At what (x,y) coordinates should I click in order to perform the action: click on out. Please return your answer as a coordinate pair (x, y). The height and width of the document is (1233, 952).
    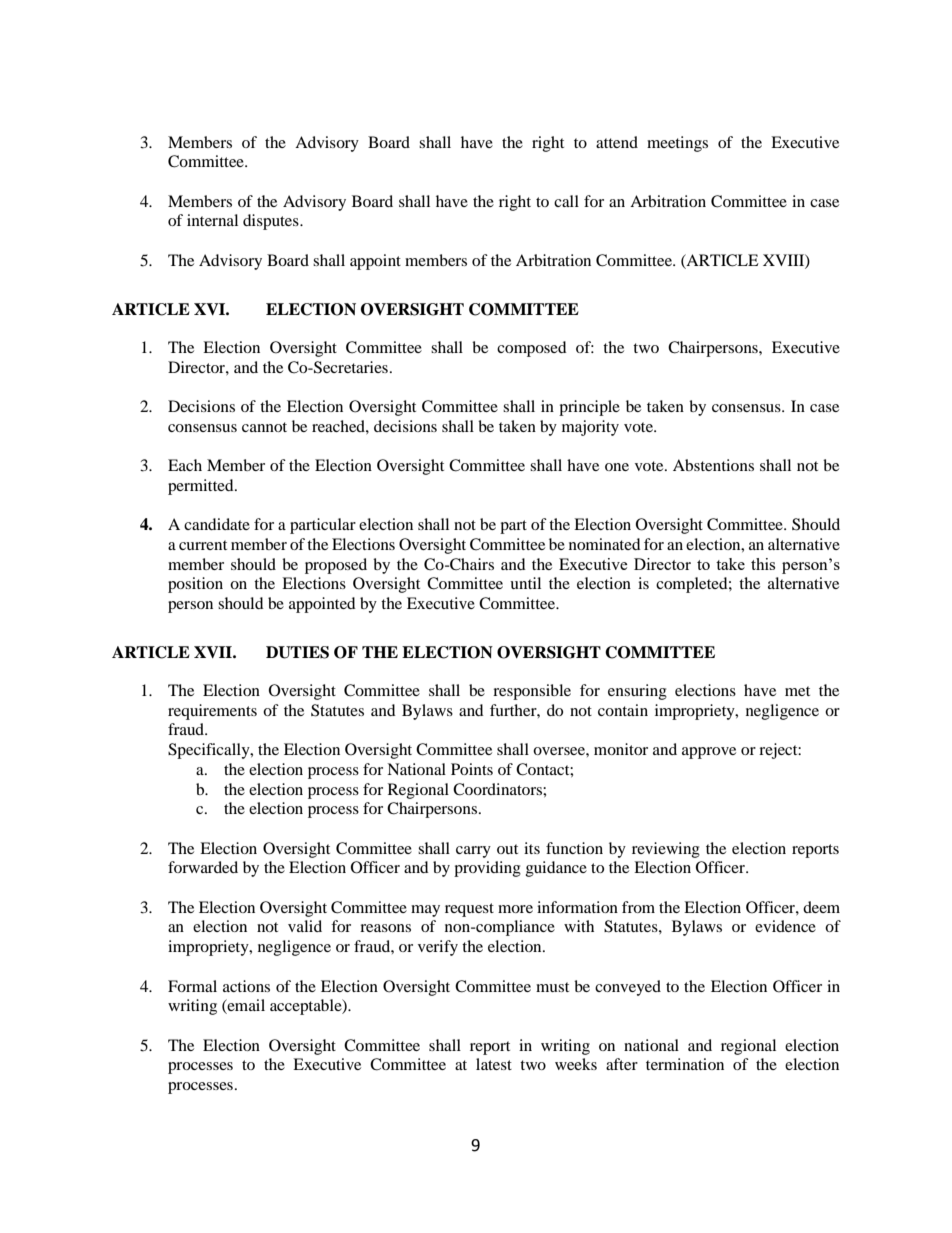
    Looking at the image, I should click on (507, 849).
